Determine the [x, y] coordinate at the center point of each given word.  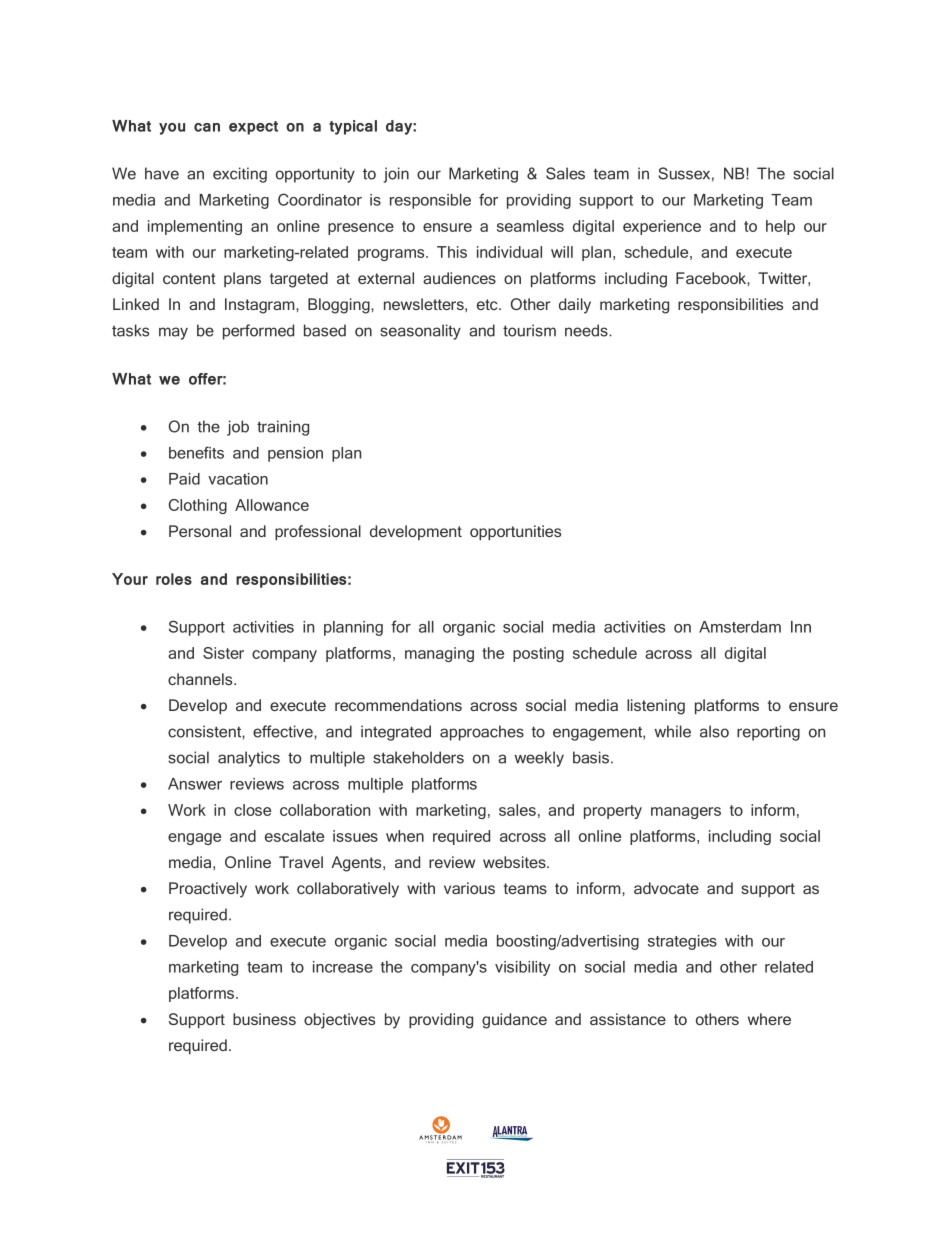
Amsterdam [740, 627]
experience [662, 227]
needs [587, 330]
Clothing [198, 506]
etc [488, 304]
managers [686, 813]
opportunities [515, 533]
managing [439, 654]
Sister [223, 653]
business [264, 1019]
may [173, 333]
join [396, 175]
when [405, 836]
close [252, 810]
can [207, 127]
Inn [801, 627]
